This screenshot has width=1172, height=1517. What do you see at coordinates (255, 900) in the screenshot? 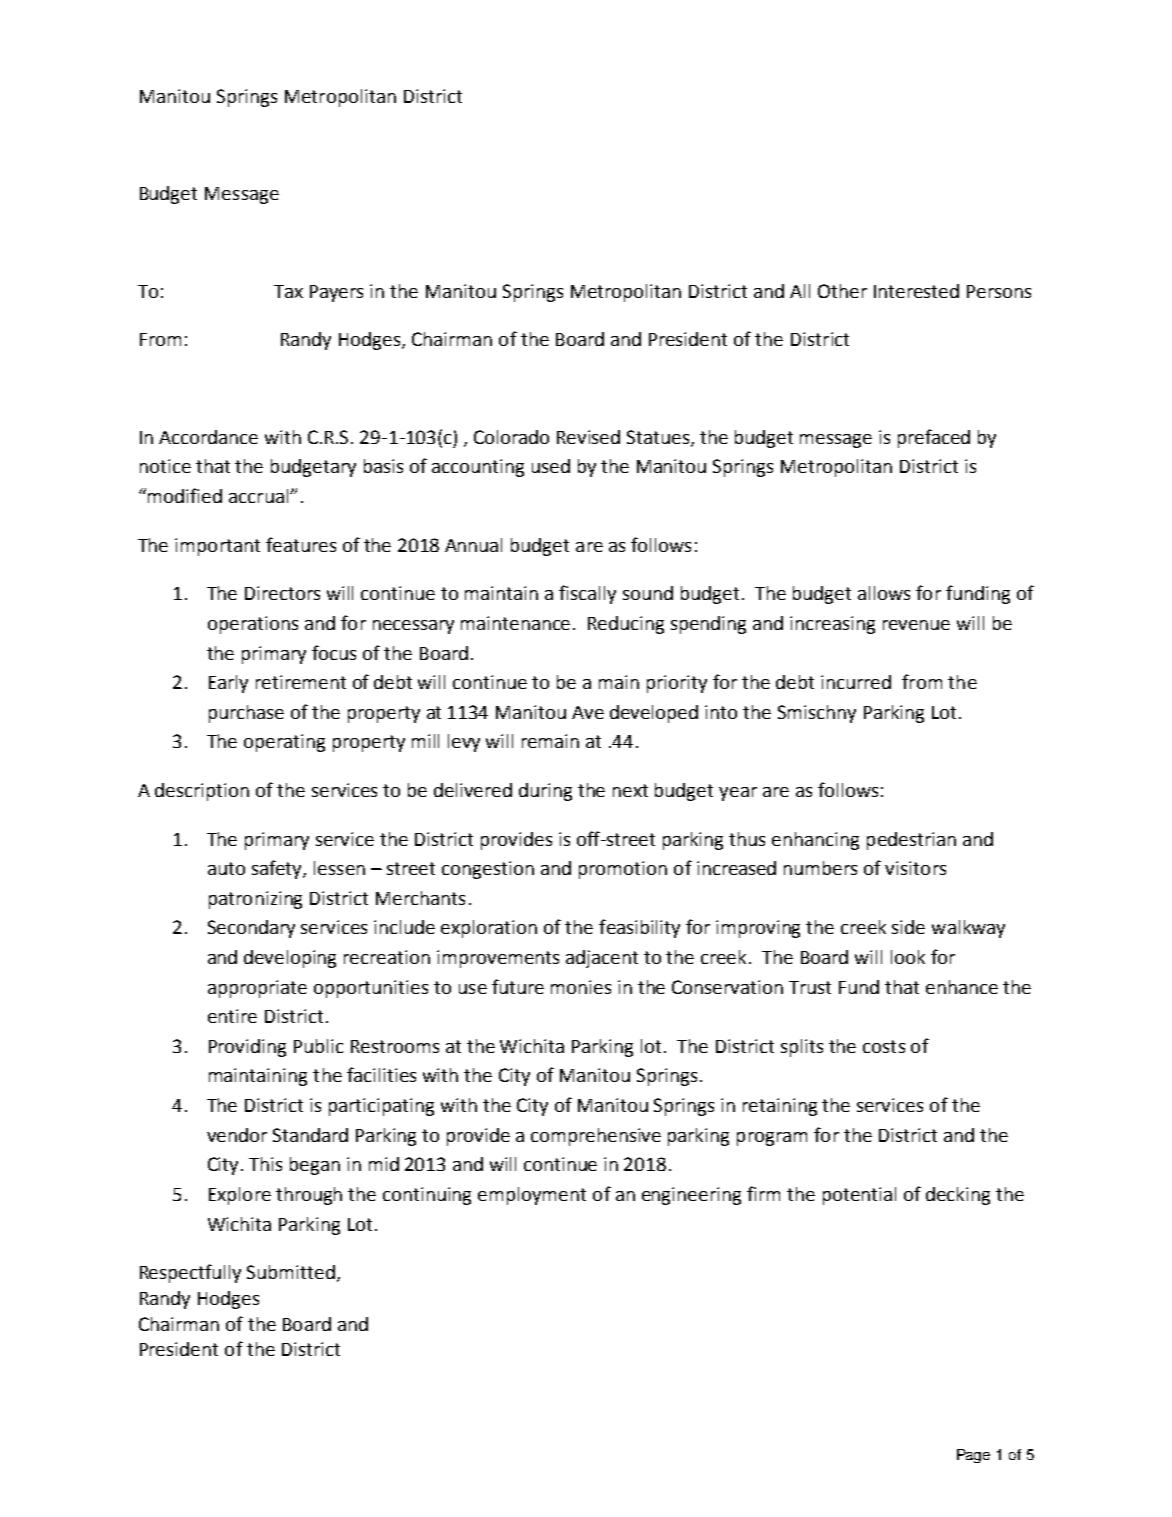
I see `patronizing` at bounding box center [255, 900].
